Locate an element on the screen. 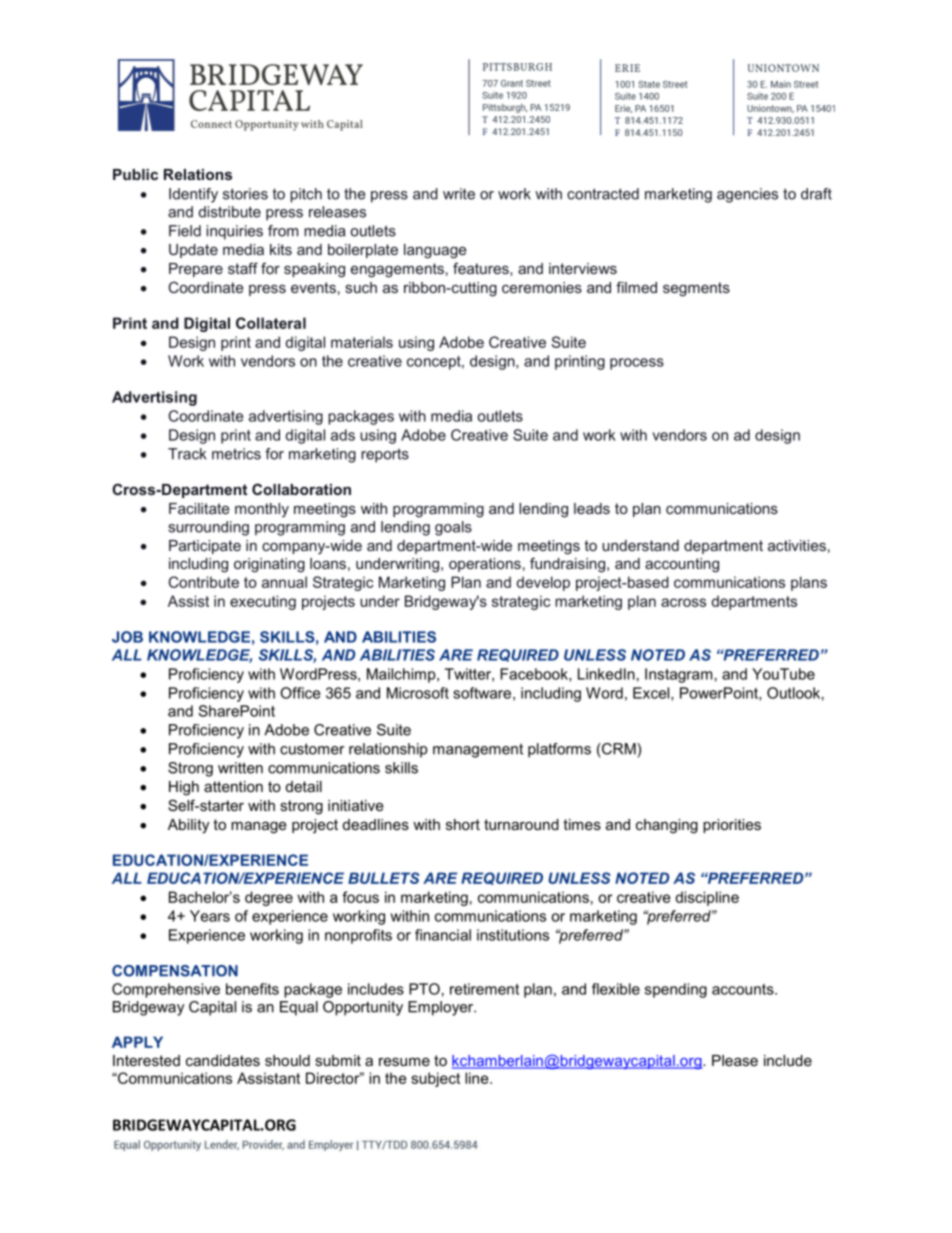 This screenshot has height=1233, width=952. executing is located at coordinates (263, 602).
